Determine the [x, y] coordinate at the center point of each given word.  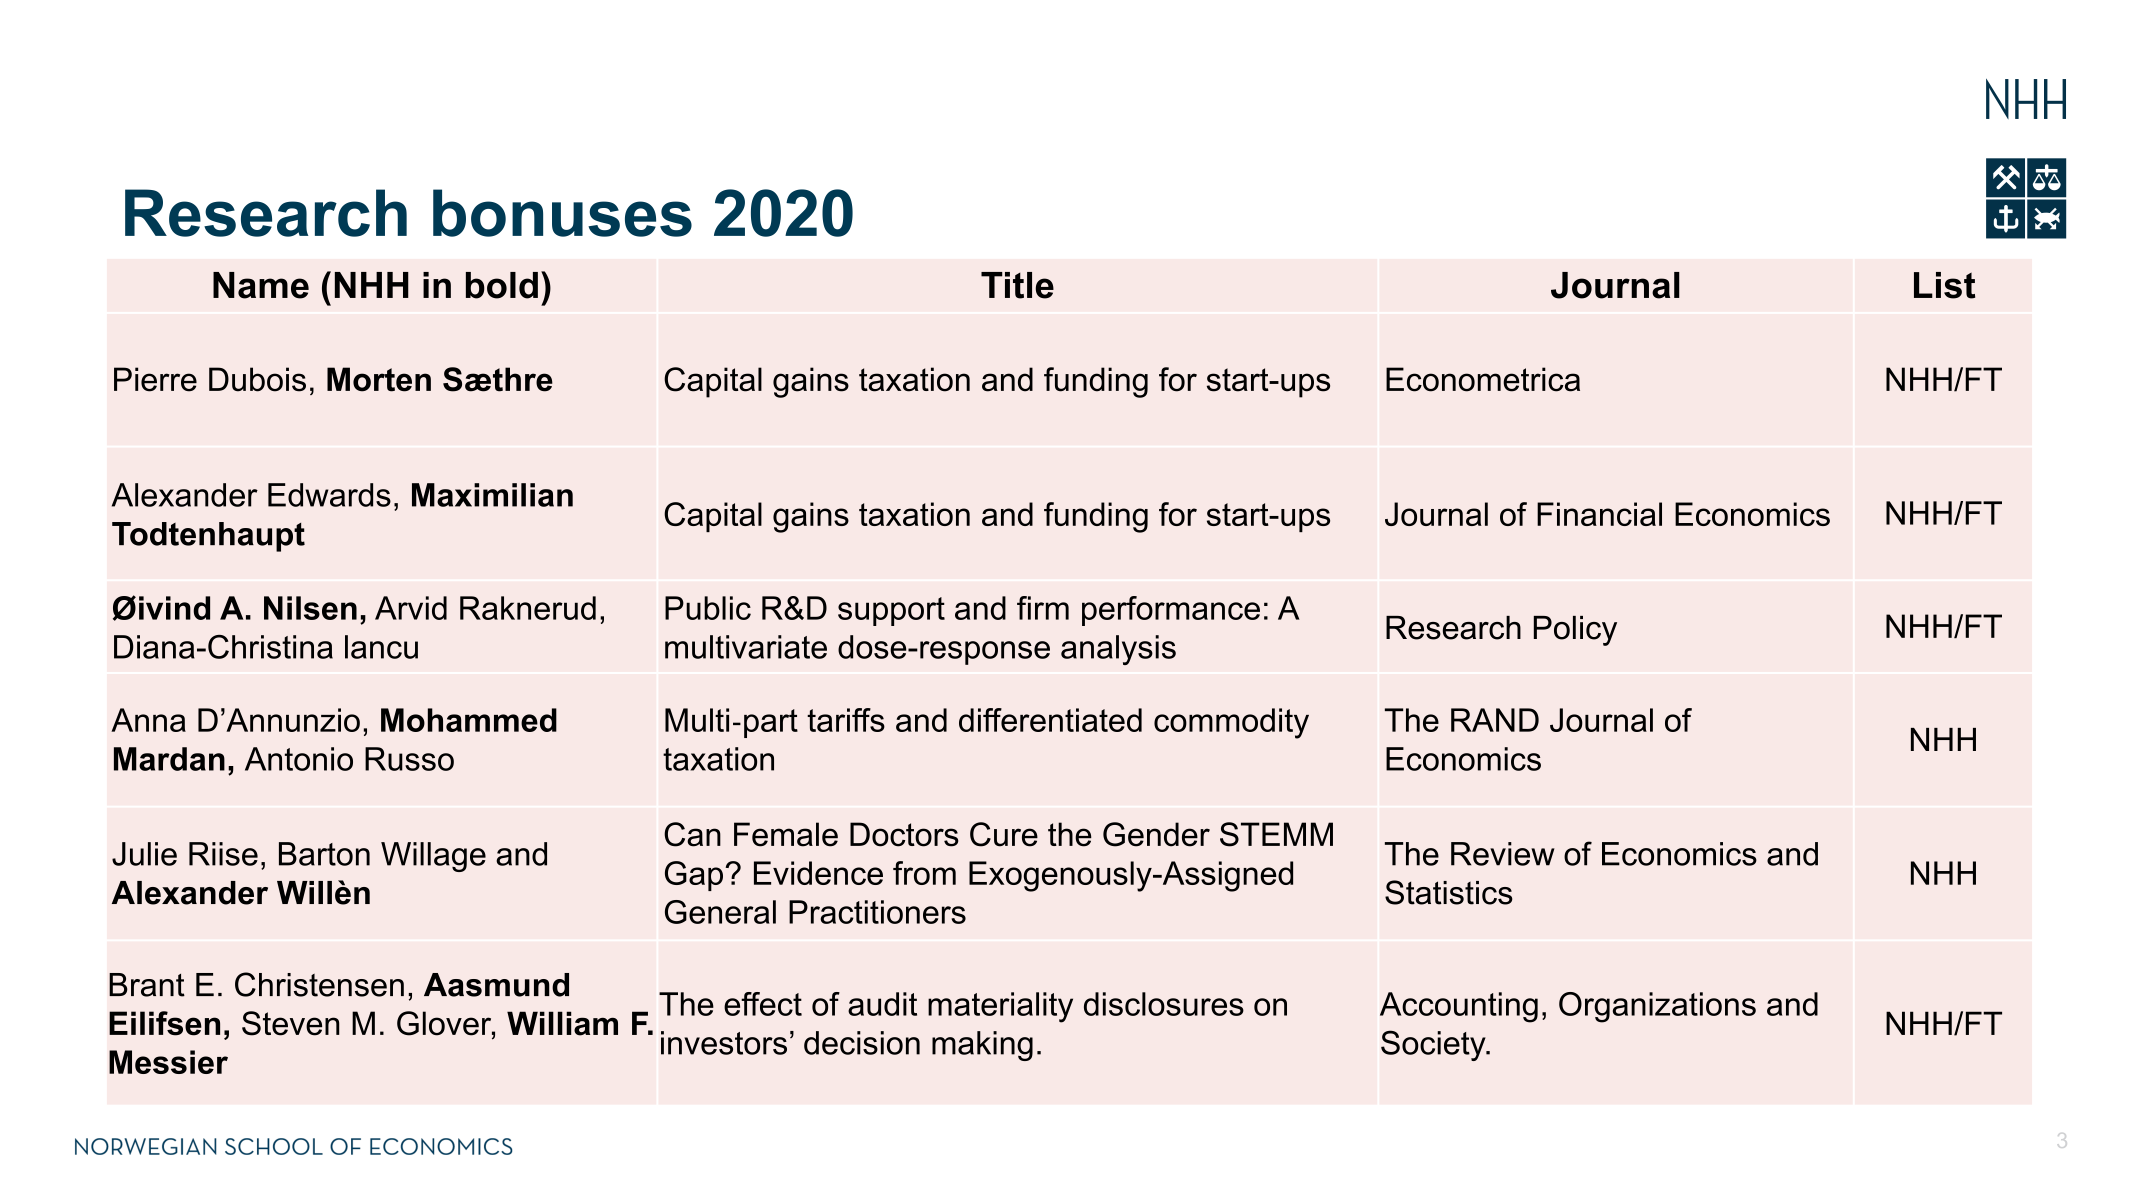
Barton [324, 854]
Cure [1004, 834]
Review [1503, 854]
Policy [1575, 631]
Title [1017, 285]
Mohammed [469, 720]
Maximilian [492, 495]
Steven [291, 1023]
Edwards [329, 495]
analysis [1118, 650]
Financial [1599, 514]
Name [261, 285]
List [1944, 285]
